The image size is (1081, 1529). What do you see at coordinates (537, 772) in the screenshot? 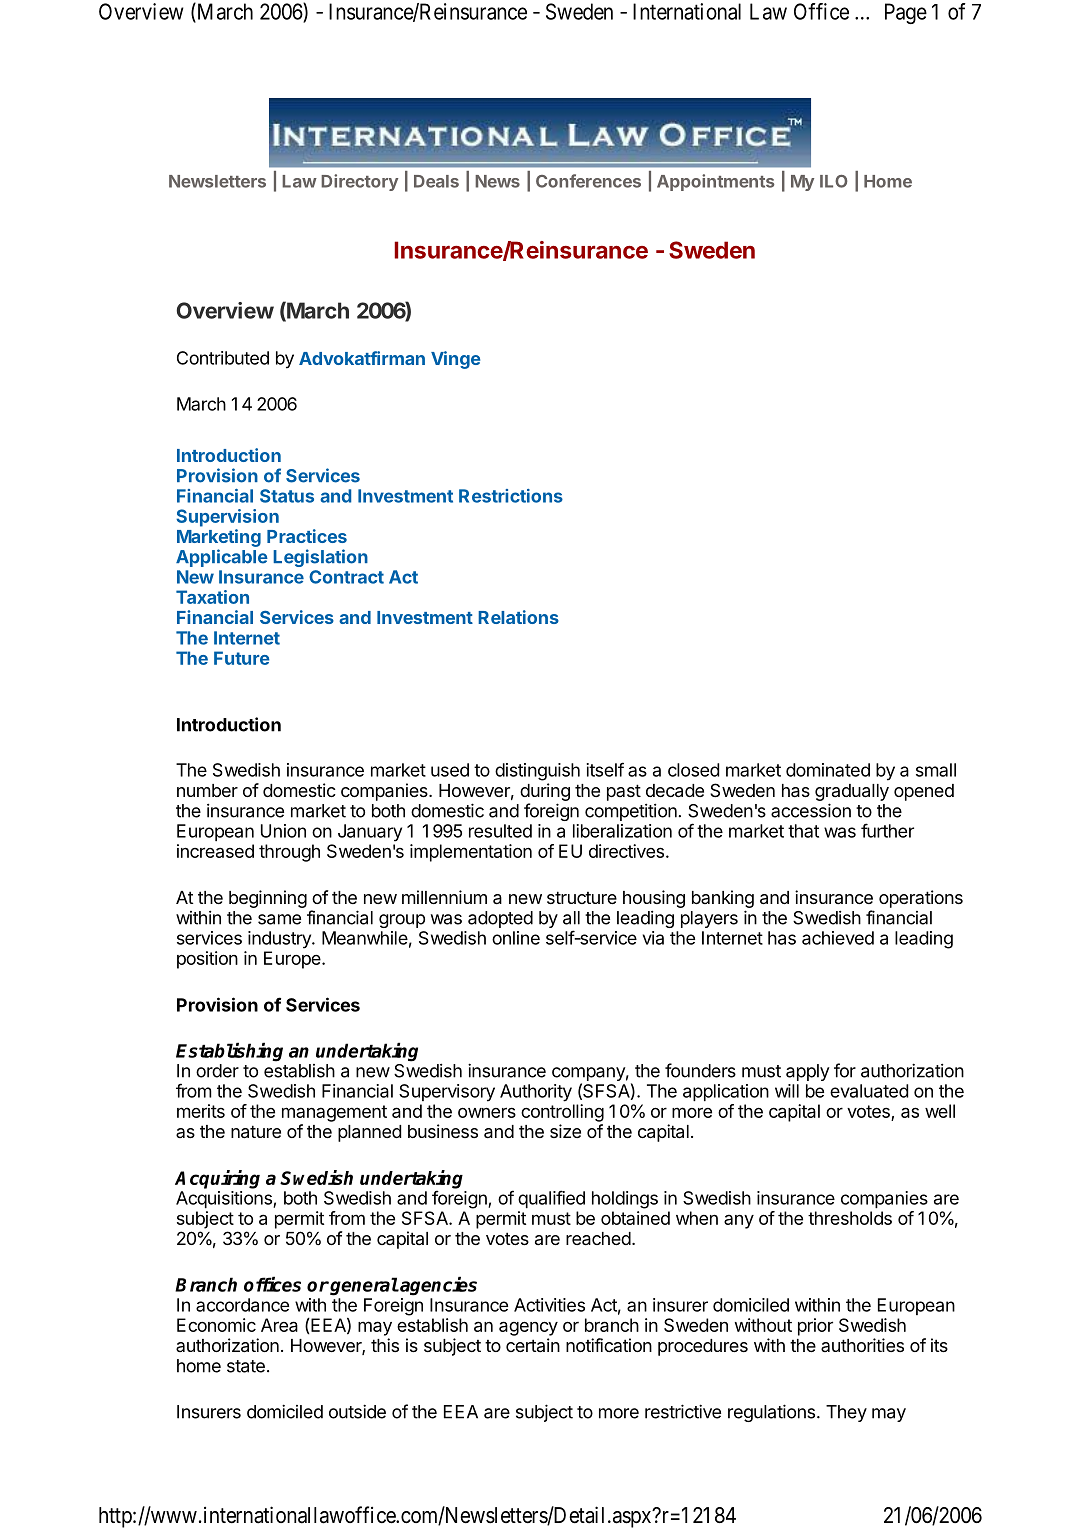
I see `distinguish` at bounding box center [537, 772].
